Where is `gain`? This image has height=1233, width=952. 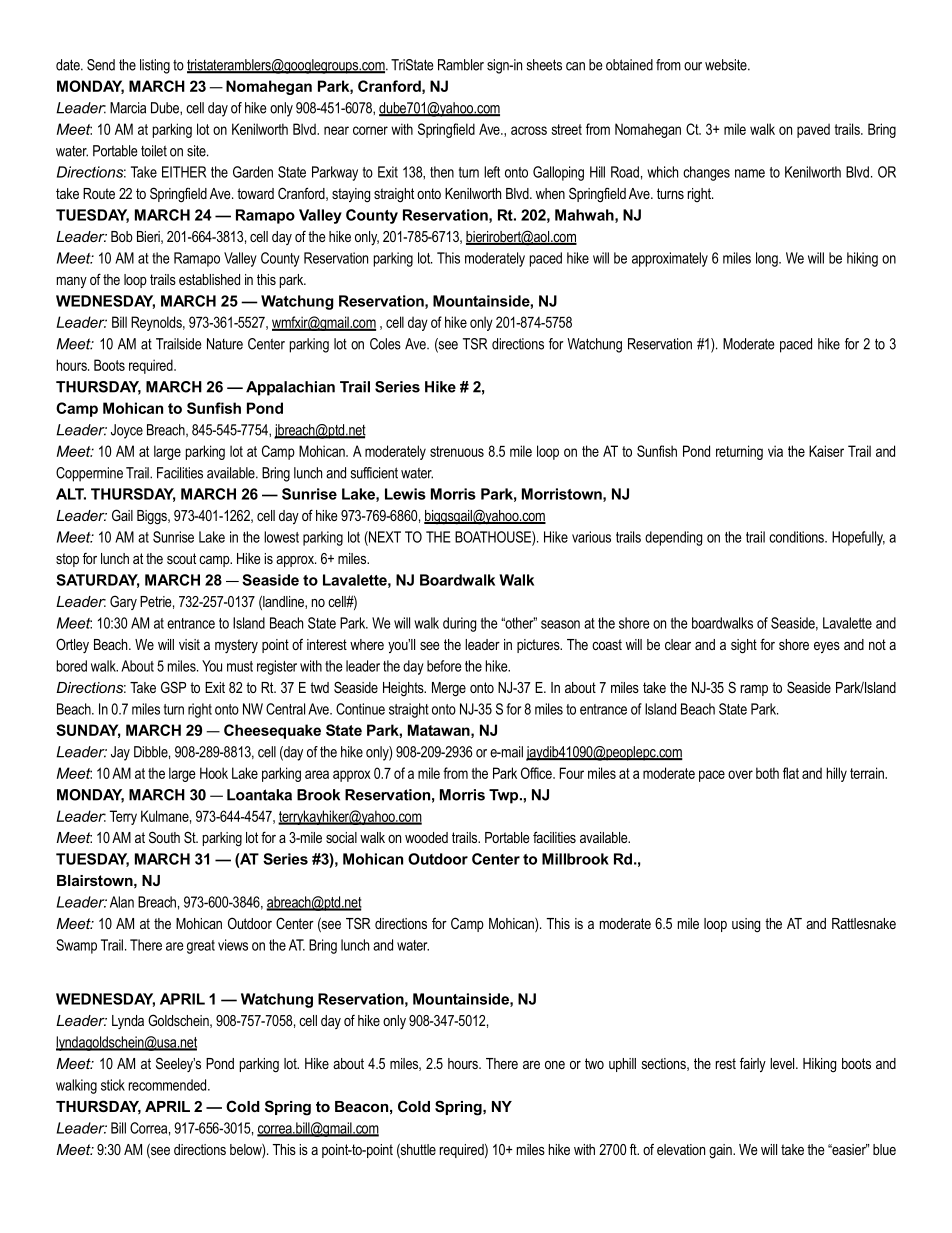 gain is located at coordinates (721, 1151).
